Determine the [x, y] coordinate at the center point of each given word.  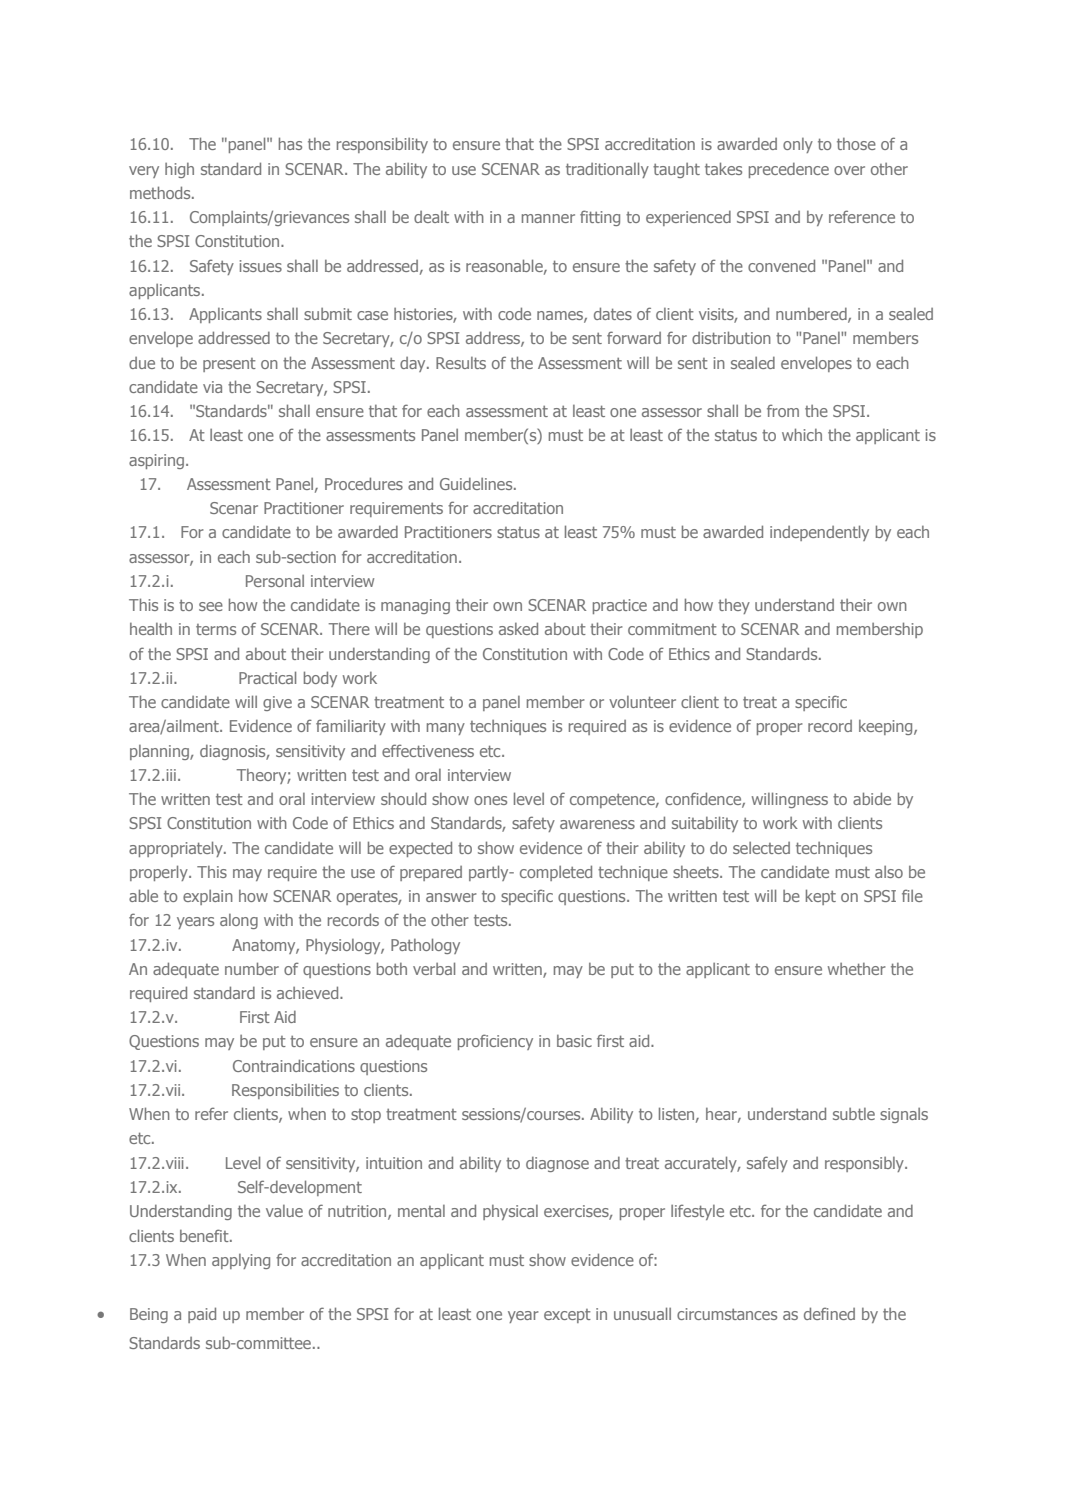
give [277, 703]
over [849, 170]
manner [548, 218]
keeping [887, 727]
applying [241, 1261]
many [446, 729]
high [179, 170]
